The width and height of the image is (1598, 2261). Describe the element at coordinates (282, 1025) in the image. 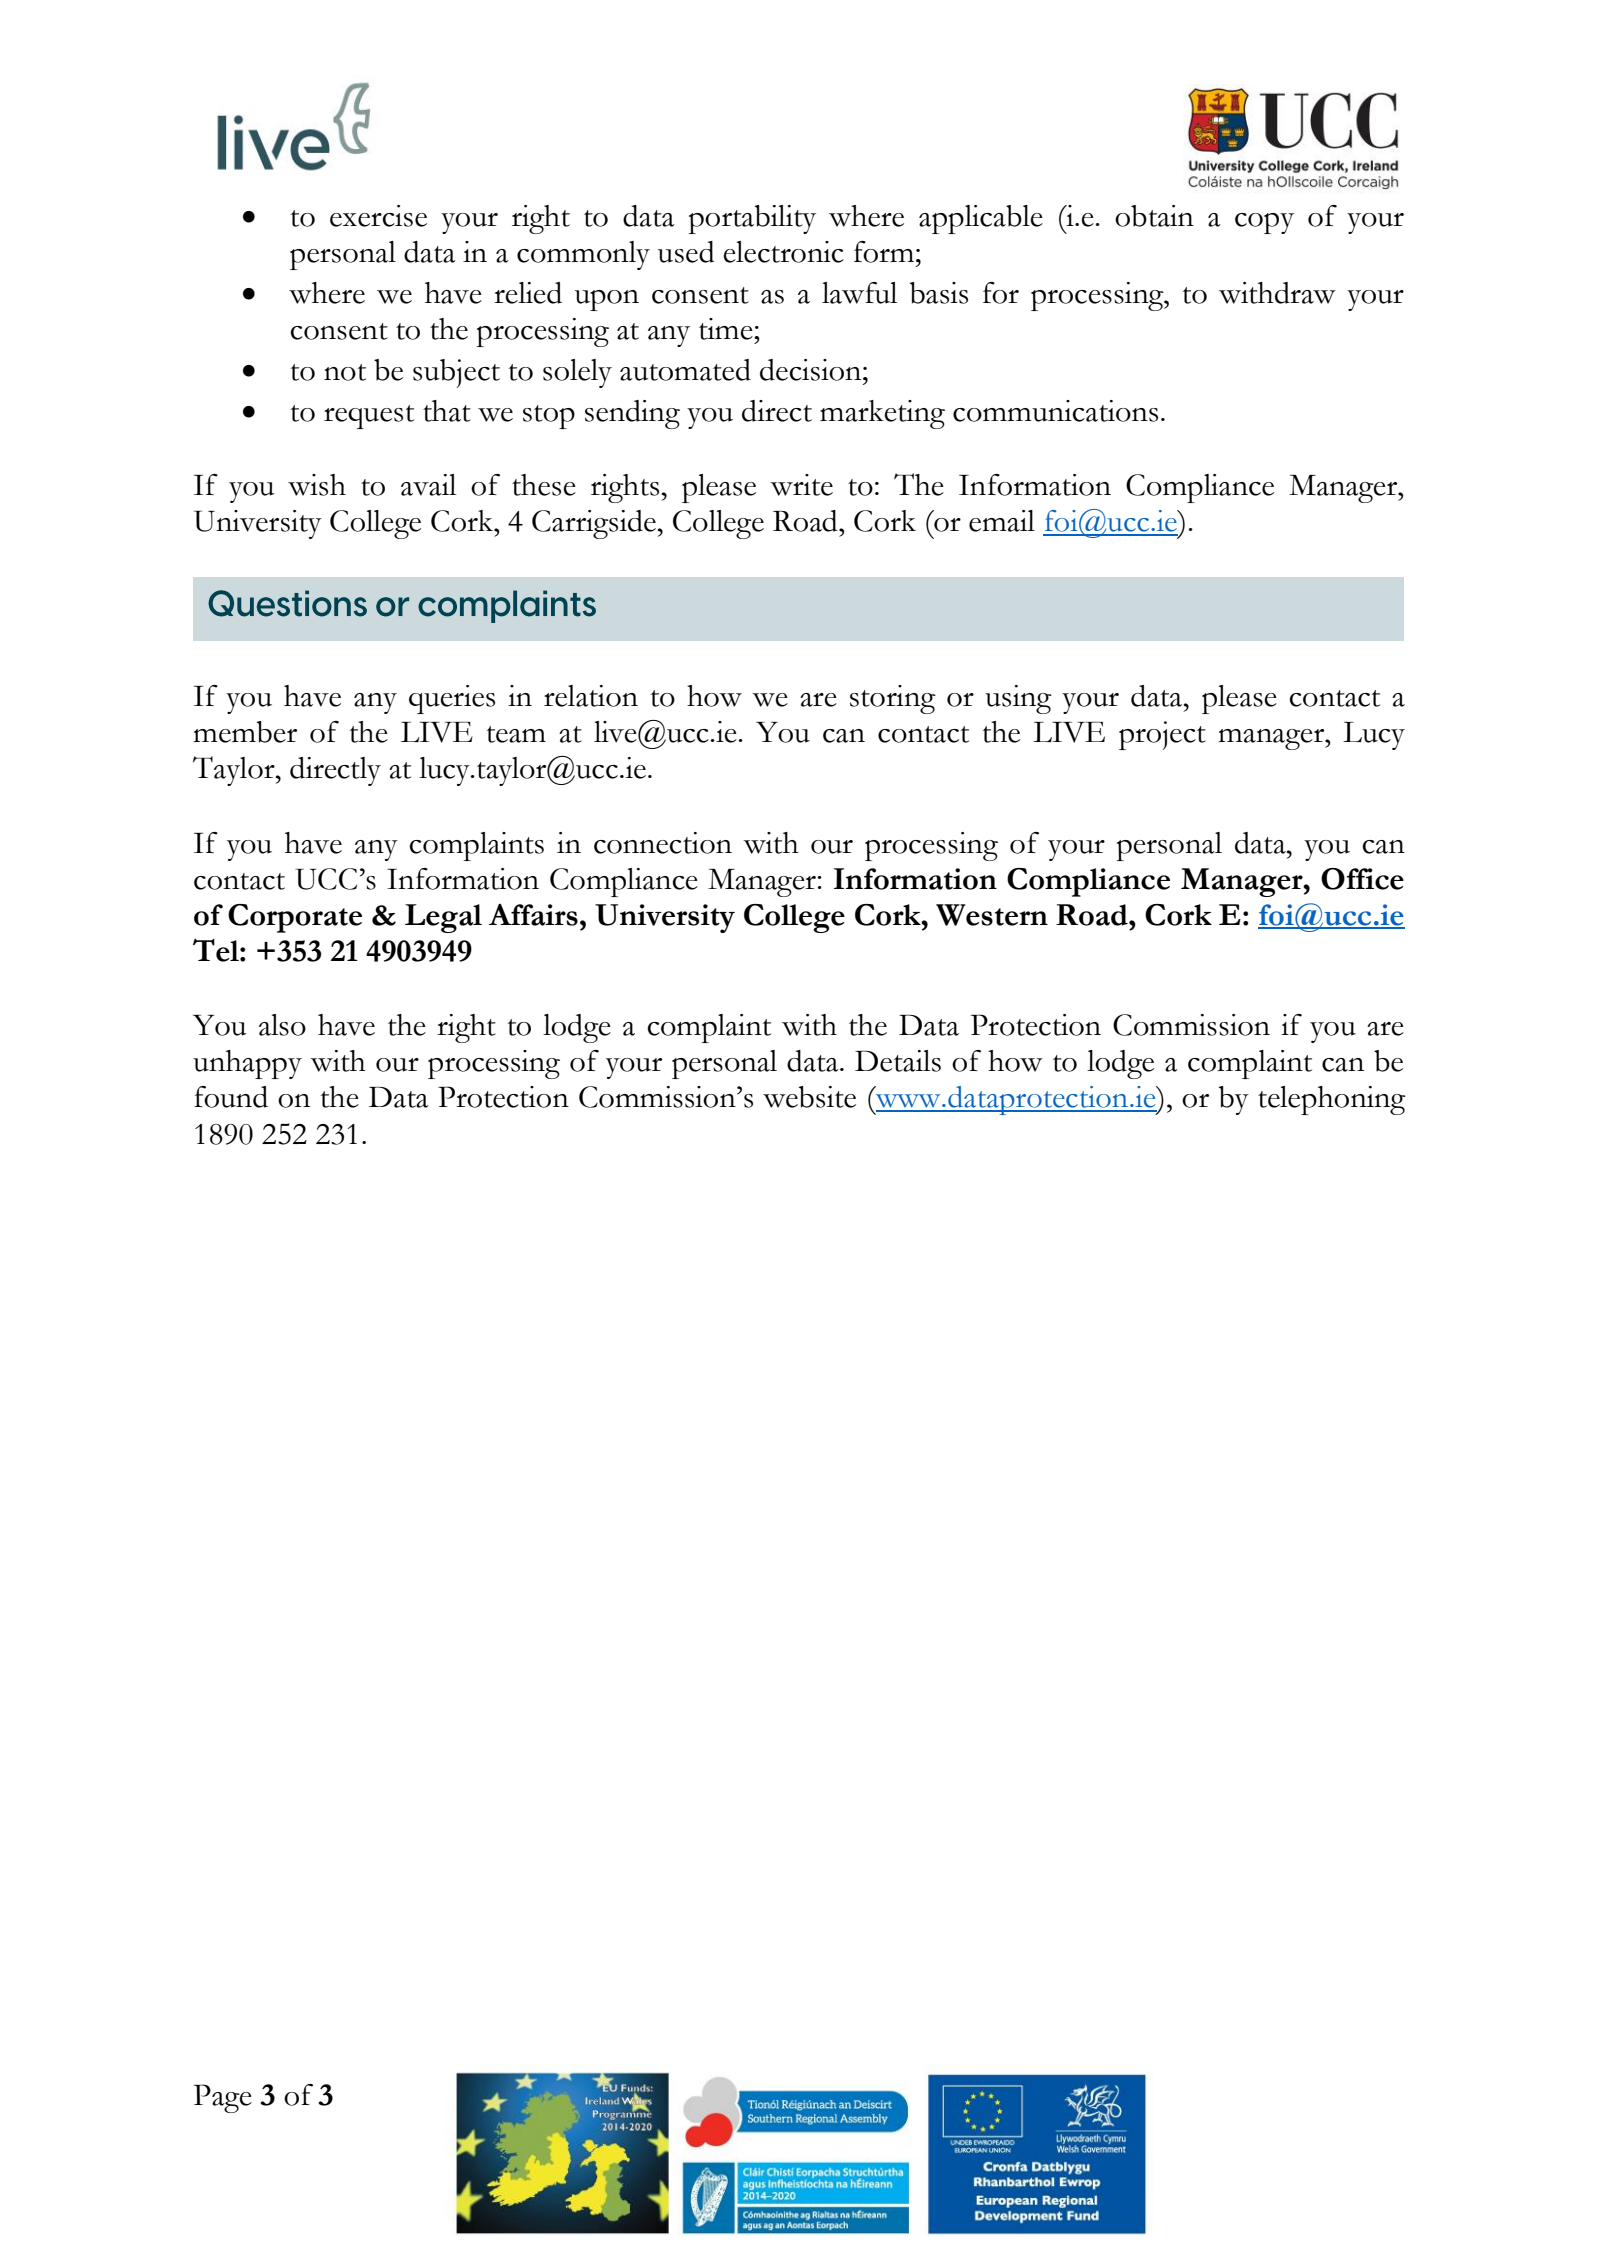

I see `also` at that location.
